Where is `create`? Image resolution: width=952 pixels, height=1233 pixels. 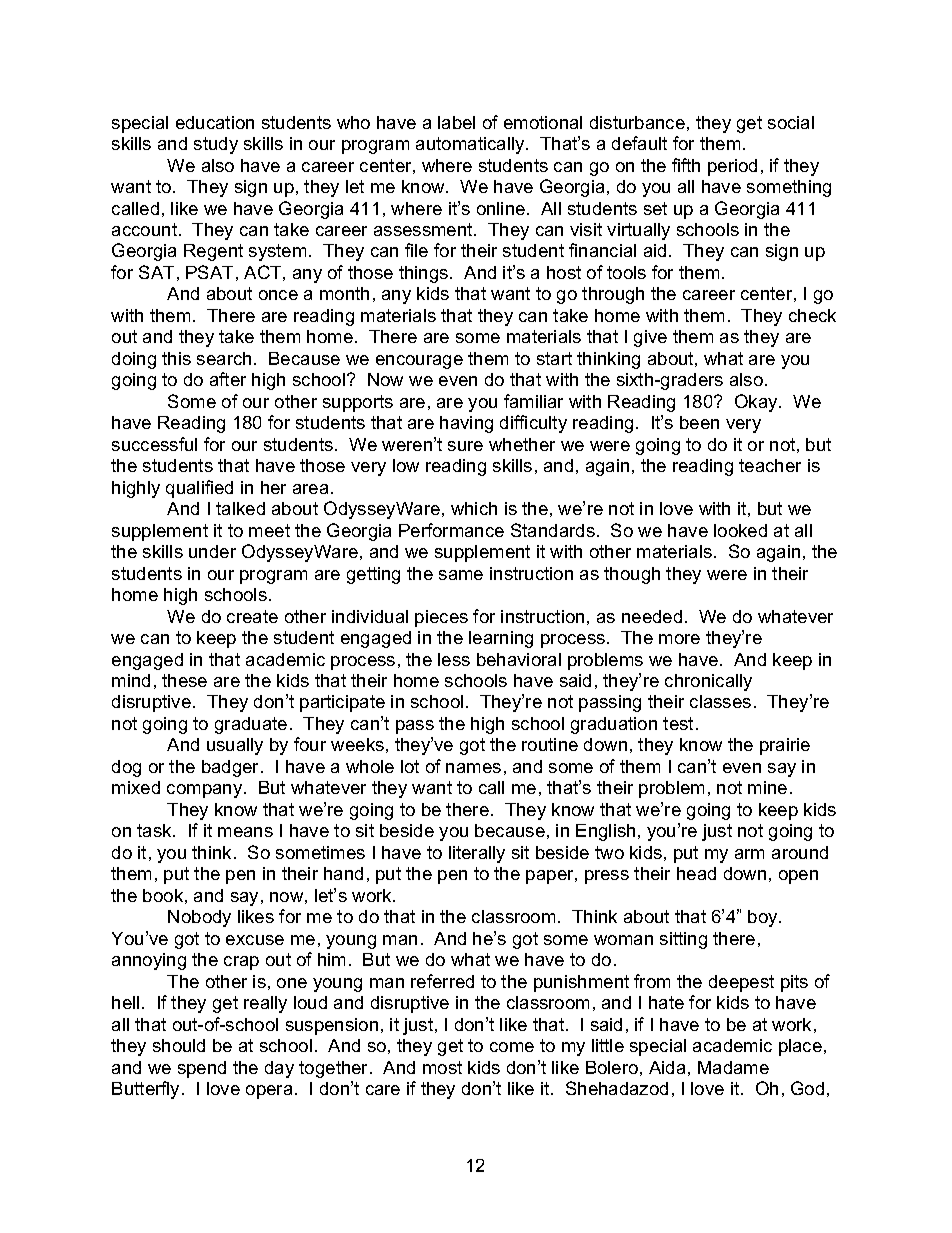
create is located at coordinates (252, 616).
